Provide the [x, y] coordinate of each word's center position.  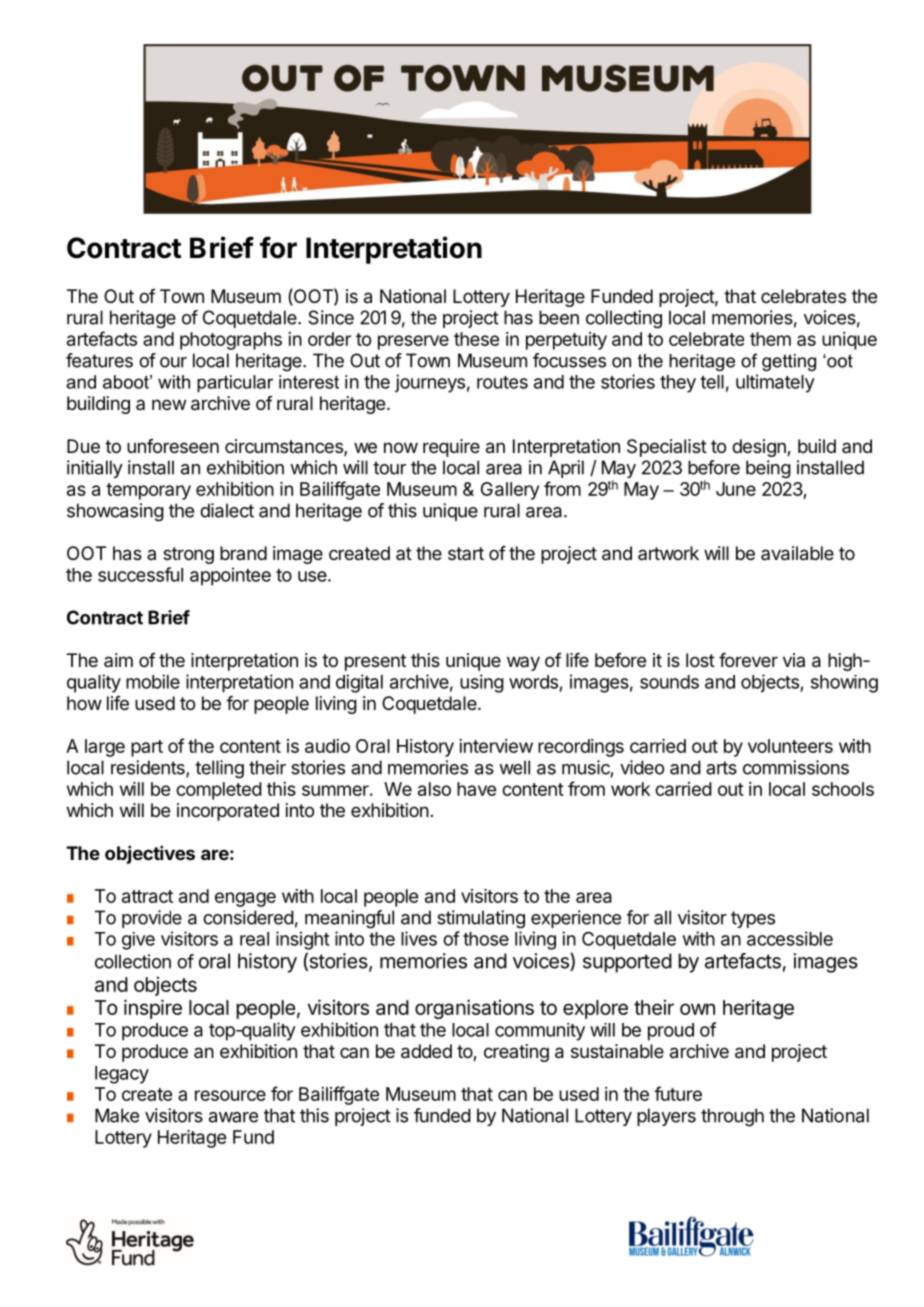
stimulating [481, 919]
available [797, 553]
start [466, 553]
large [105, 748]
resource [230, 1095]
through [732, 1117]
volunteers [790, 746]
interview [496, 746]
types [753, 919]
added [426, 1051]
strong [188, 555]
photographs [231, 341]
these [476, 339]
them [770, 339]
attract [147, 896]
